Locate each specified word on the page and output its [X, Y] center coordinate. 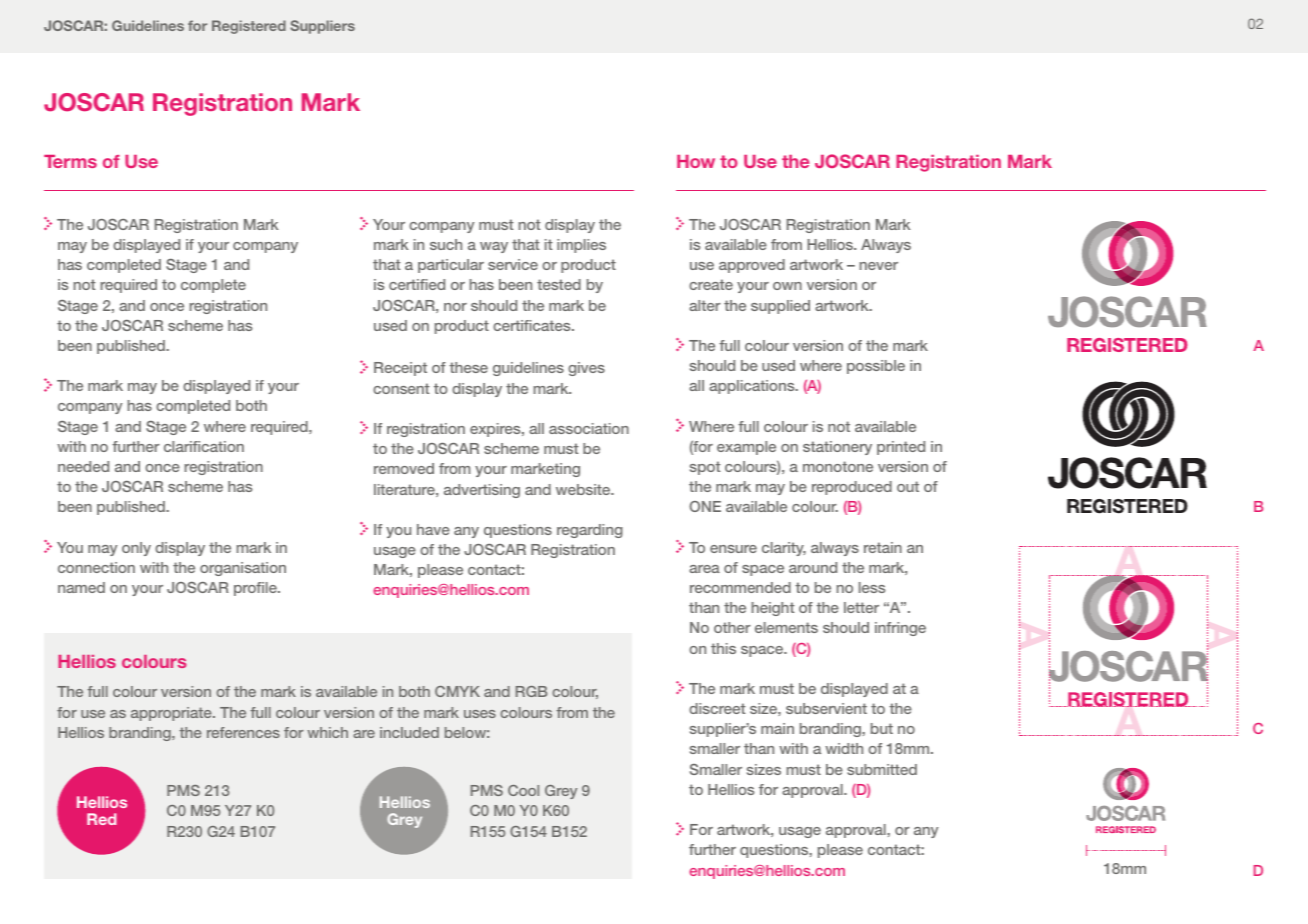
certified [417, 284]
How [696, 161]
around [813, 567]
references [243, 732]
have [433, 529]
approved [752, 266]
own [787, 286]
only [136, 549]
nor [455, 307]
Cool [523, 790]
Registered [249, 27]
